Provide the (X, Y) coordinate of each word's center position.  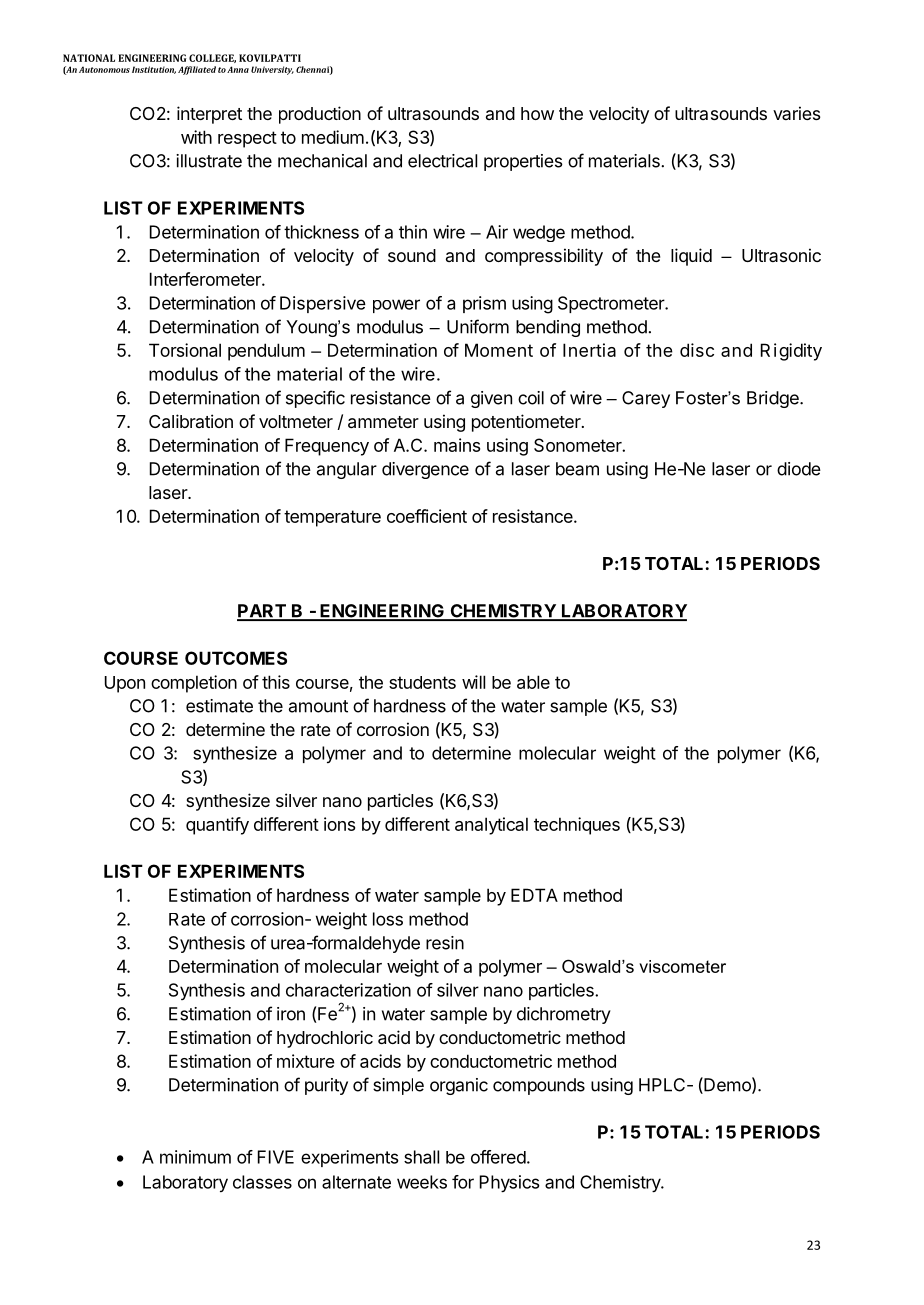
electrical (442, 161)
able (533, 682)
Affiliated (197, 70)
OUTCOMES (236, 658)
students (422, 682)
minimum (195, 1157)
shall (421, 1157)
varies (797, 113)
